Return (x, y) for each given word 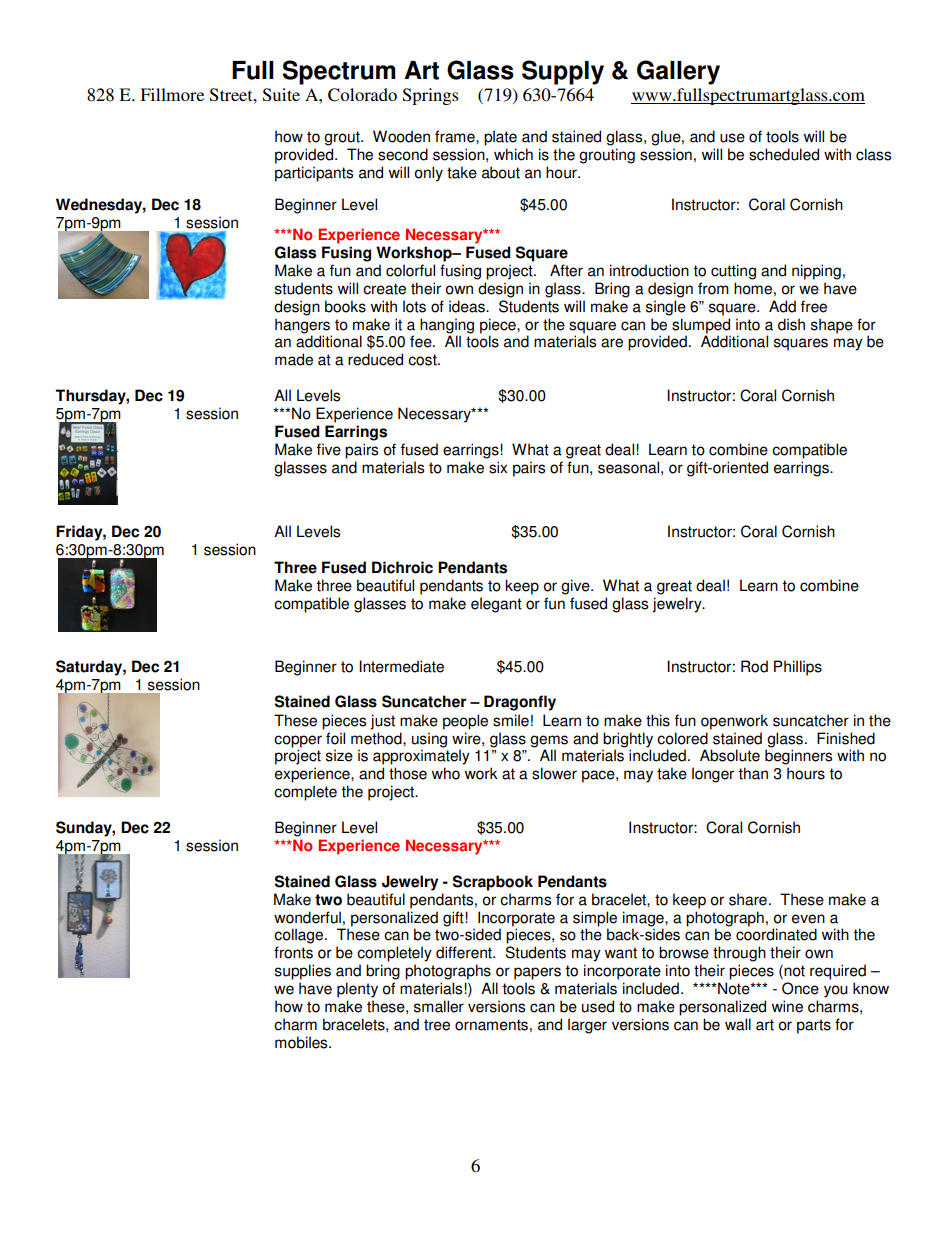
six (498, 467)
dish (791, 324)
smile (511, 720)
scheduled (784, 154)
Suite (281, 95)
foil (335, 738)
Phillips (798, 668)
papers (537, 973)
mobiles (302, 1042)
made (294, 359)
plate (500, 138)
